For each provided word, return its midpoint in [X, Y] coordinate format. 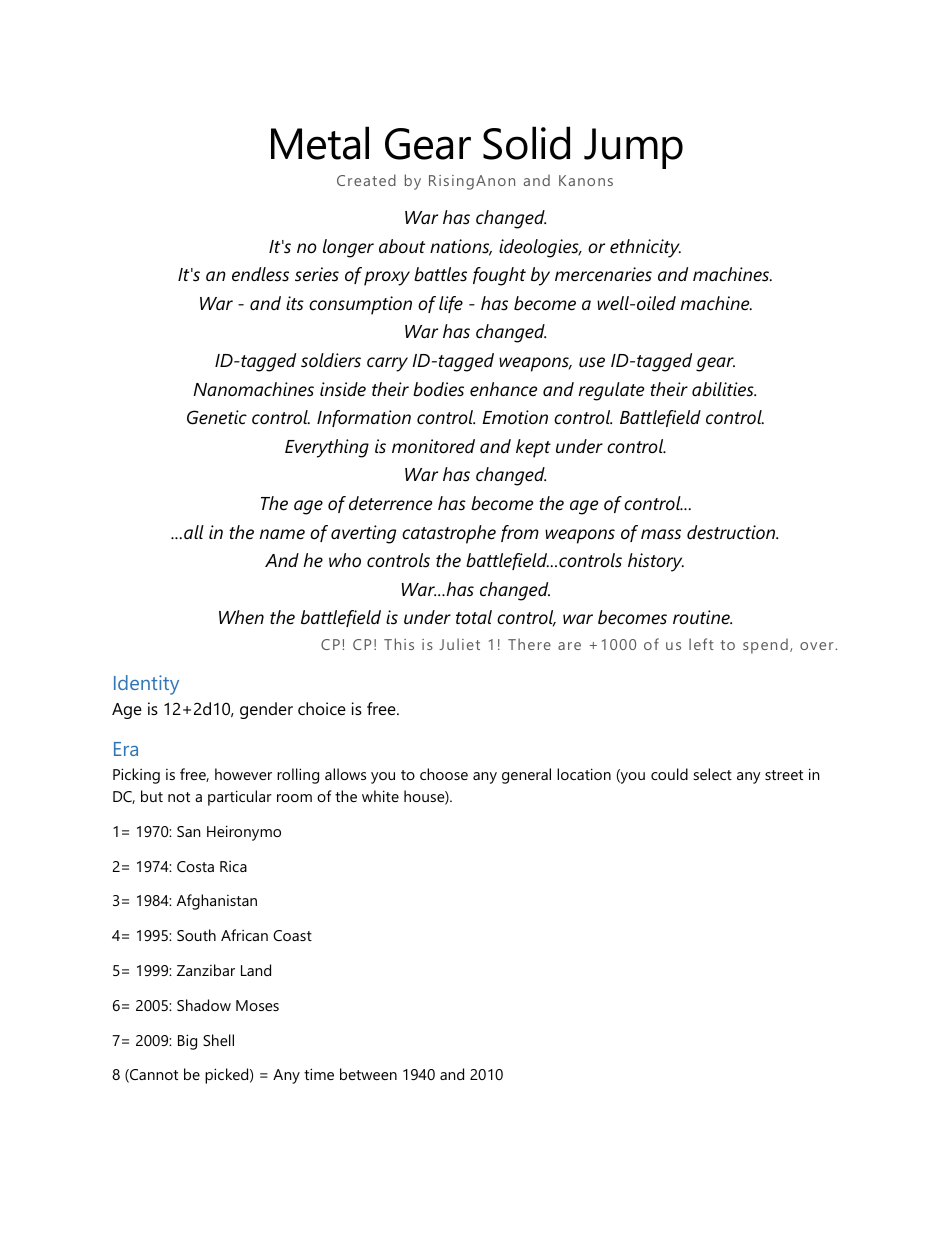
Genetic [217, 417]
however [243, 774]
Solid [526, 143]
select [713, 774]
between [368, 1074]
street [784, 775]
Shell [218, 1040]
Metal [320, 143]
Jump [633, 148]
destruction [732, 532]
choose [444, 774]
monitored [433, 446]
